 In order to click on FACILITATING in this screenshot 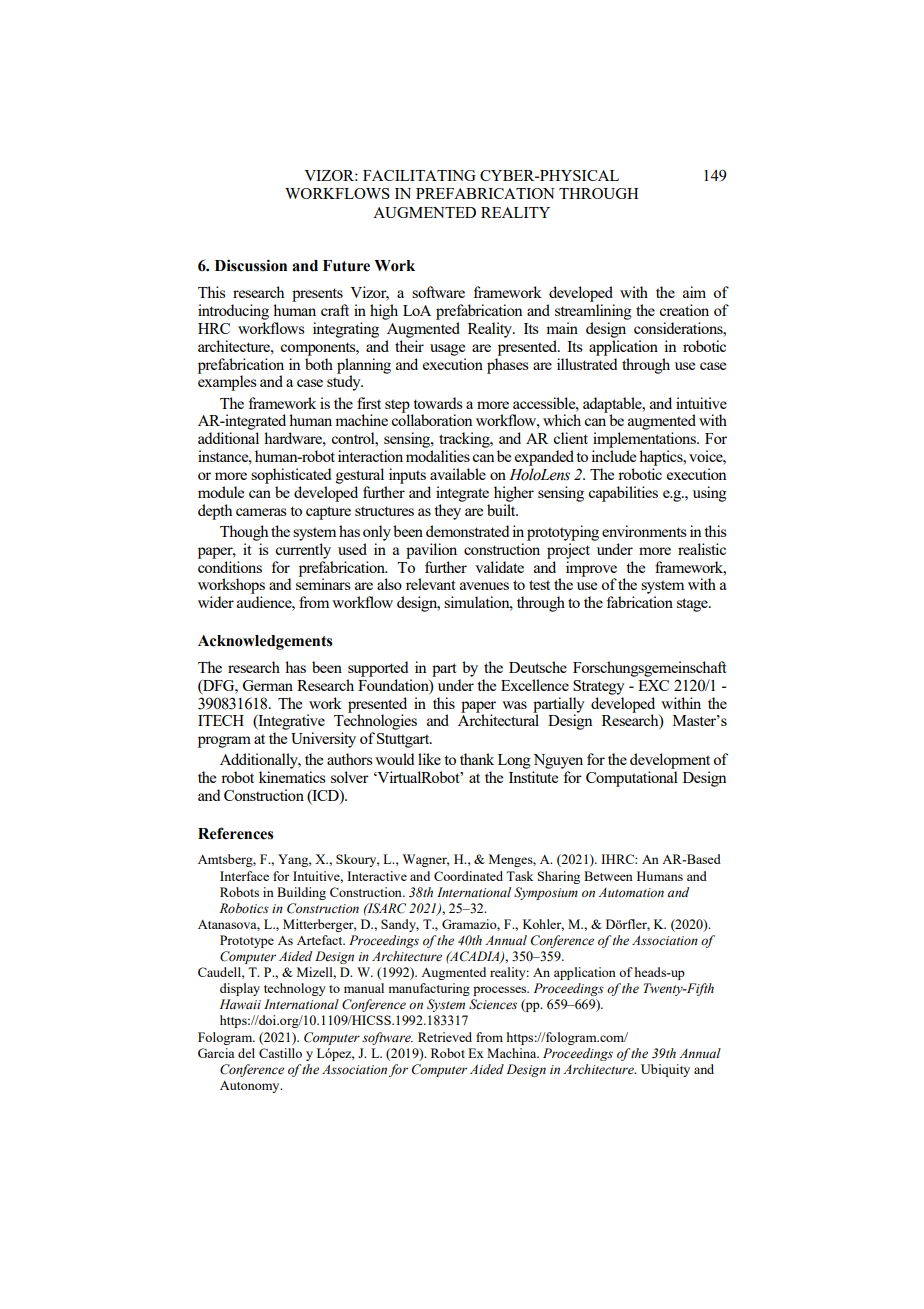, I will do `click(419, 175)`.
